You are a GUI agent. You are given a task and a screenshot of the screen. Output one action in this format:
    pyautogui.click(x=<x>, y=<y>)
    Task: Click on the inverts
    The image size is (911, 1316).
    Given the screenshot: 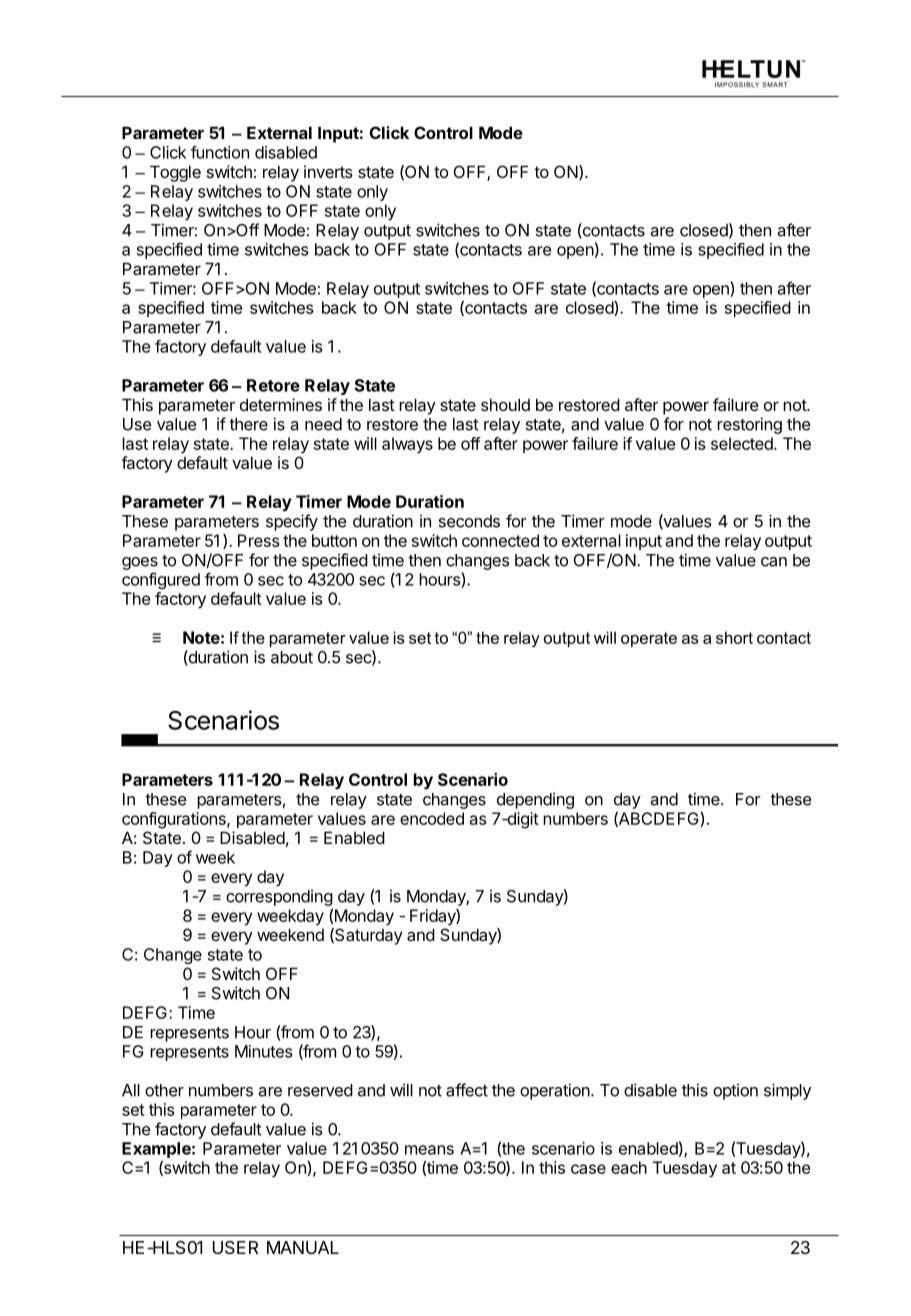 What is the action you would take?
    pyautogui.click(x=328, y=171)
